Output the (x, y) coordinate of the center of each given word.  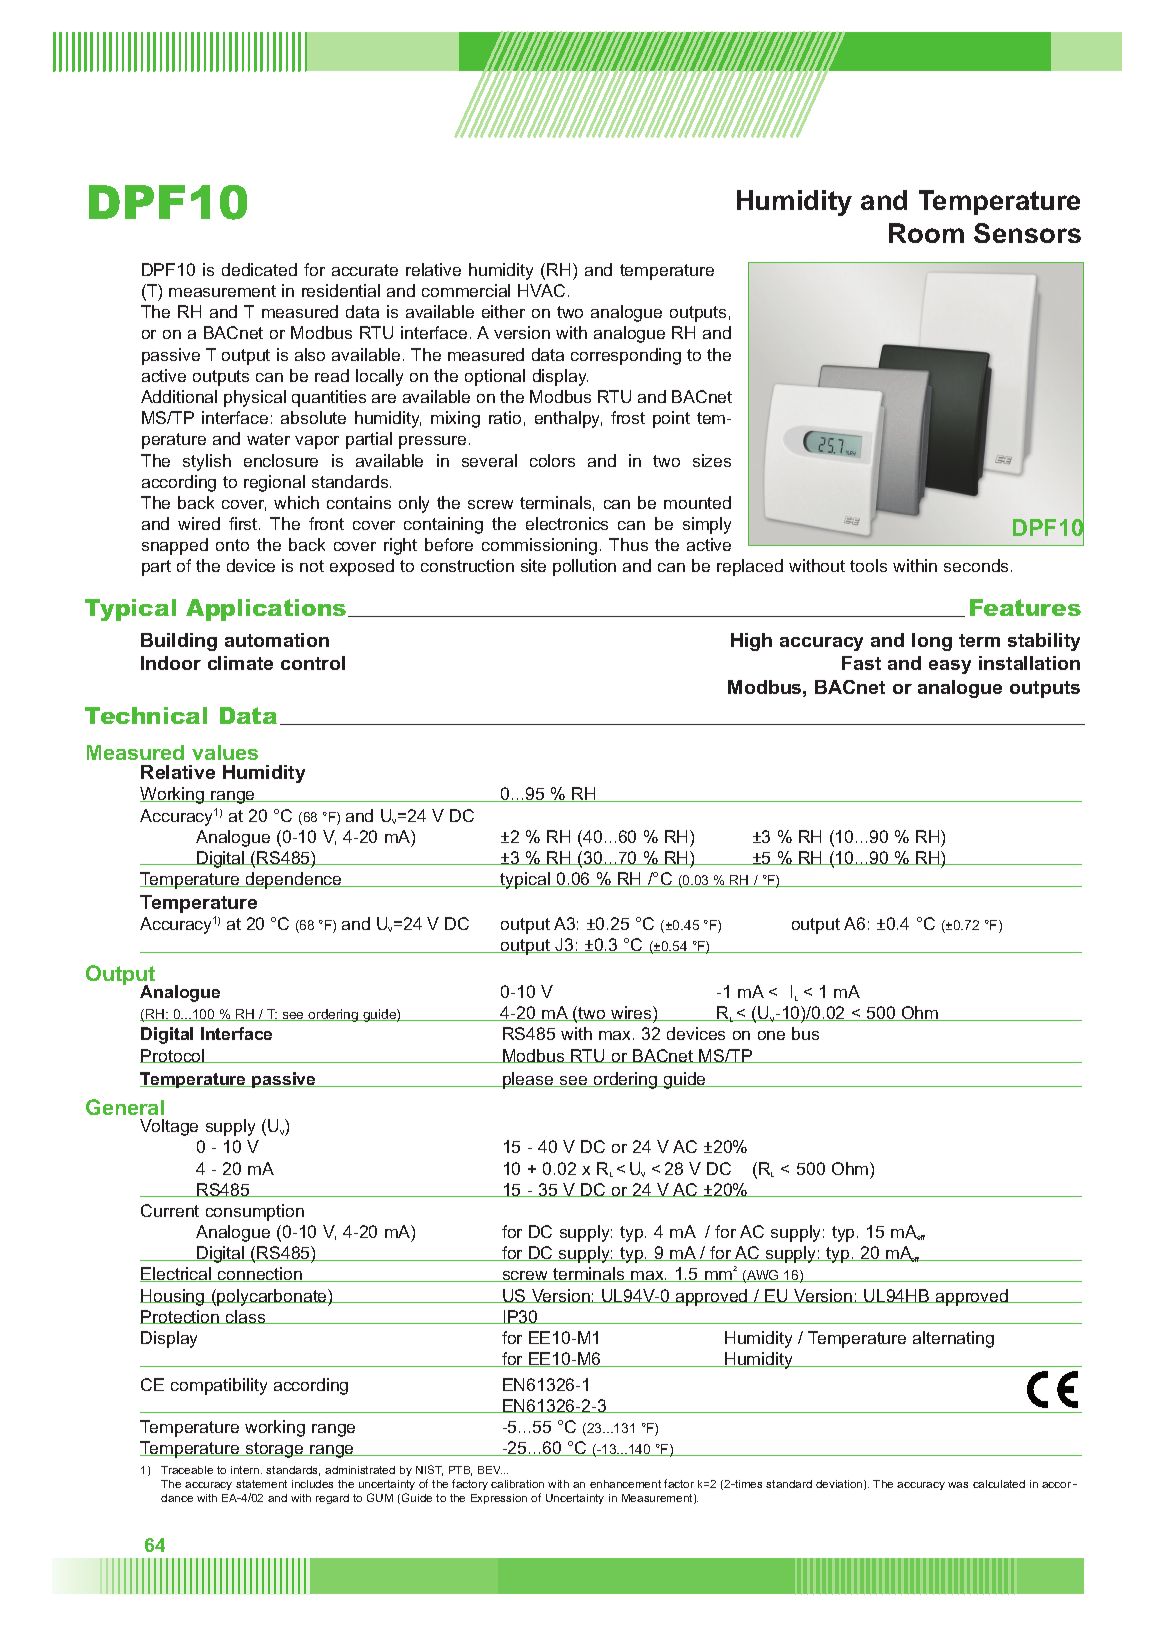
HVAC (541, 290)
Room (926, 233)
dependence (293, 880)
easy (950, 667)
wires (631, 1013)
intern (246, 1470)
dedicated (259, 269)
